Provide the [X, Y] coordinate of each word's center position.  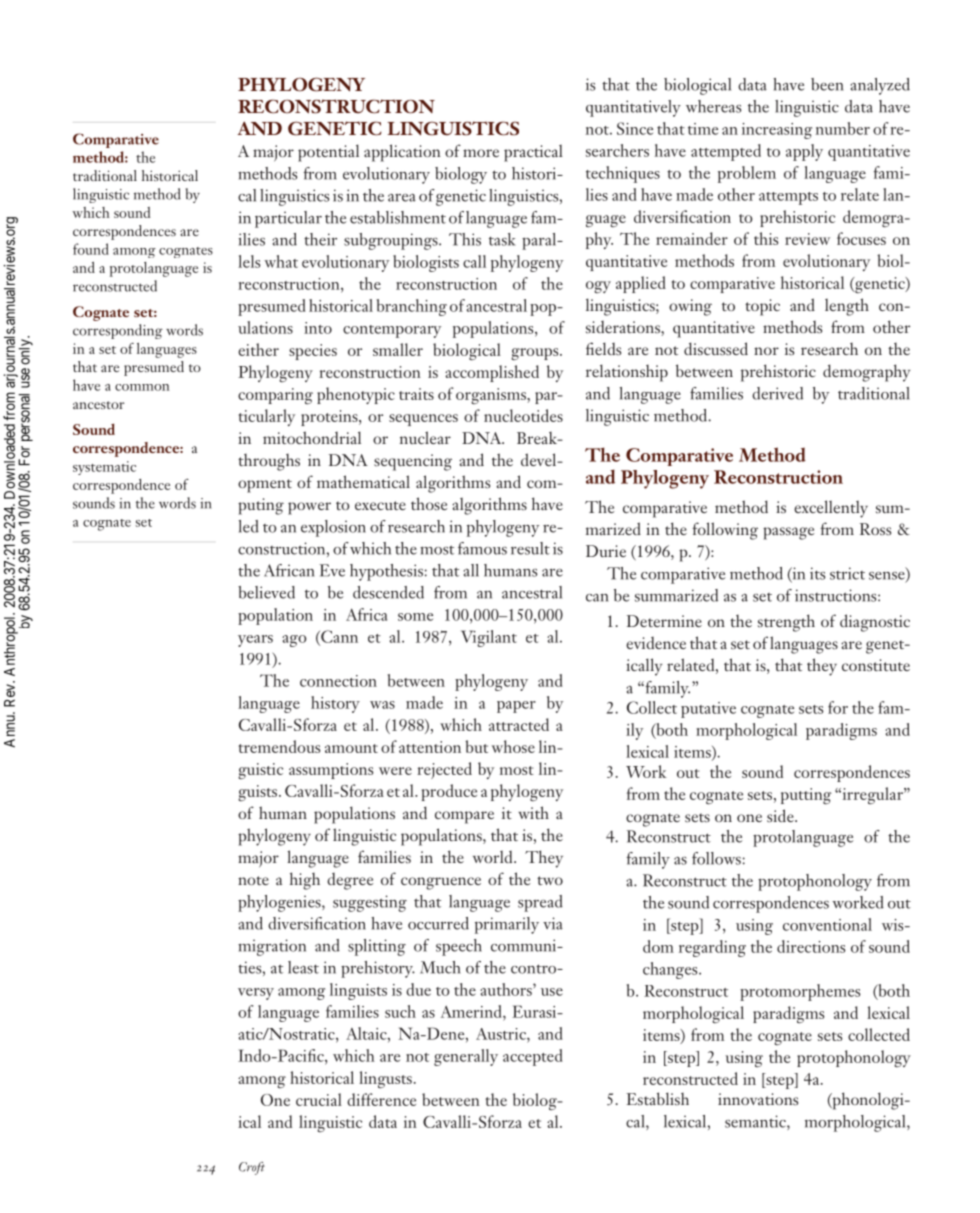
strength [786, 623]
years [255, 641]
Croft [252, 1168]
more [481, 153]
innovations [758, 1099]
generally [466, 1057]
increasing [777, 131]
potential [328, 153]
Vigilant [489, 638]
